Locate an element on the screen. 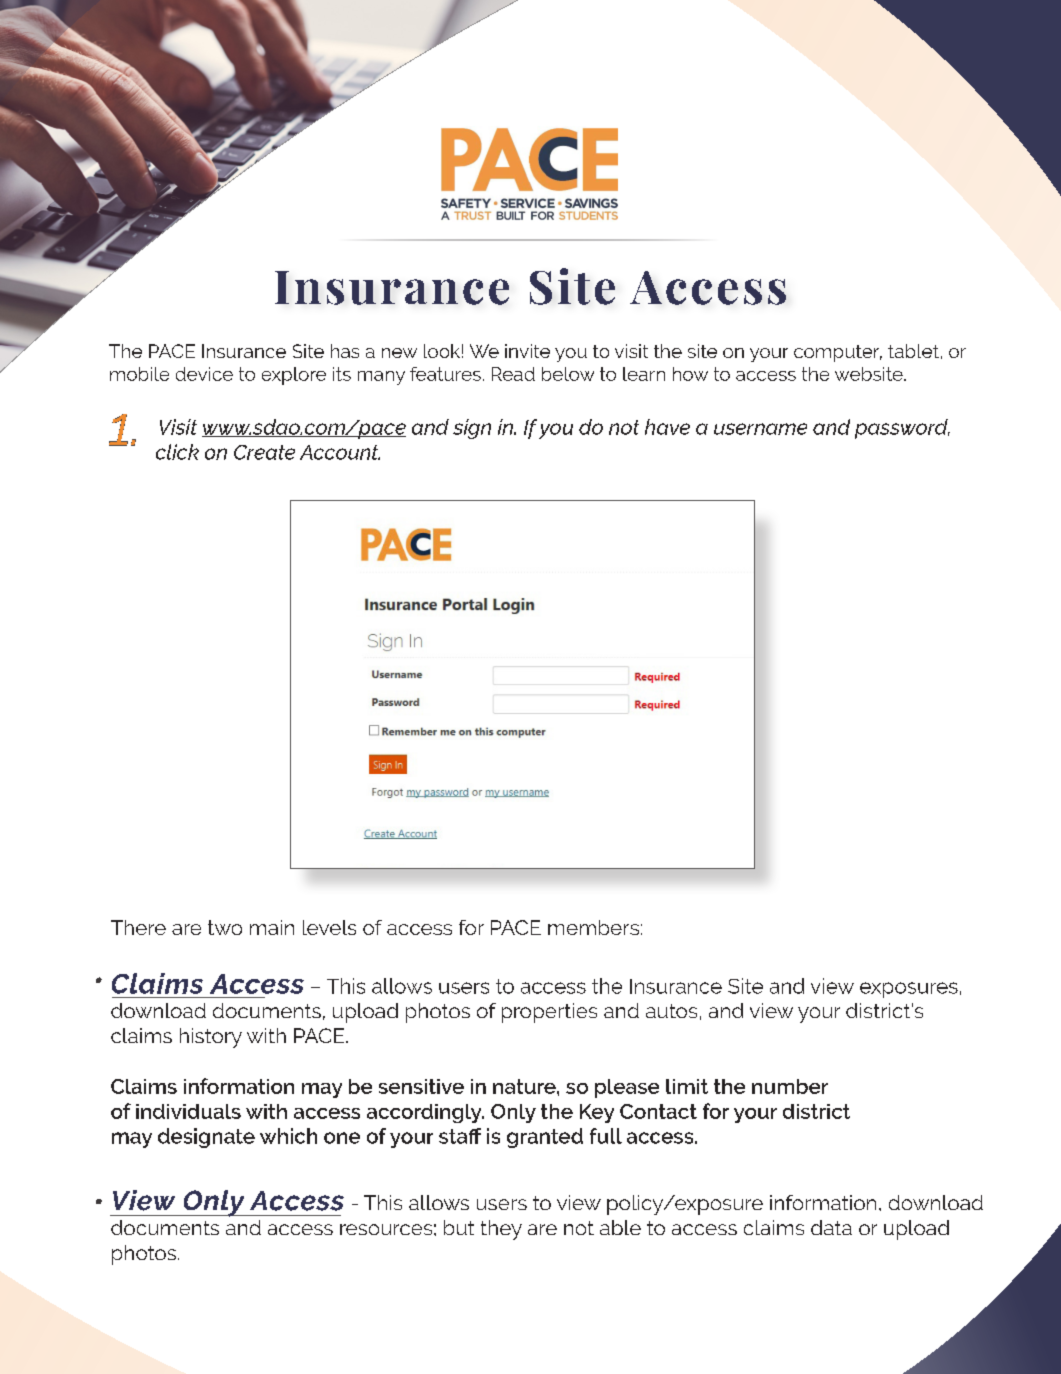  they is located at coordinates (501, 1230).
